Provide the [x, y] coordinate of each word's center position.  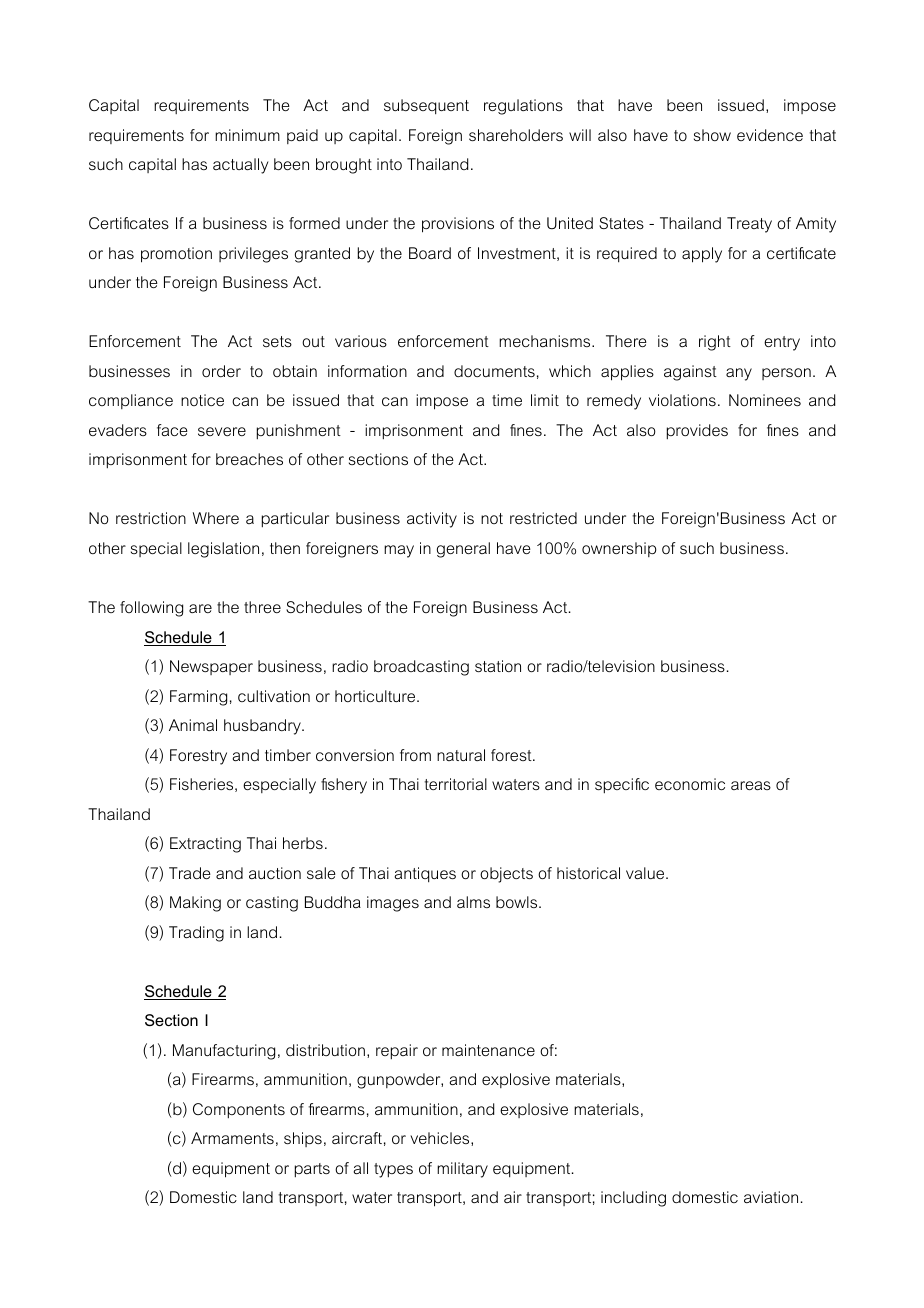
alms [473, 902]
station [498, 666]
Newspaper [211, 667]
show [712, 135]
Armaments [232, 1138]
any [739, 374]
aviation [771, 1197]
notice [202, 400]
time [507, 400]
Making [195, 904]
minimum [247, 135]
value [646, 873]
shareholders [516, 135]
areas [751, 785]
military [462, 1170]
